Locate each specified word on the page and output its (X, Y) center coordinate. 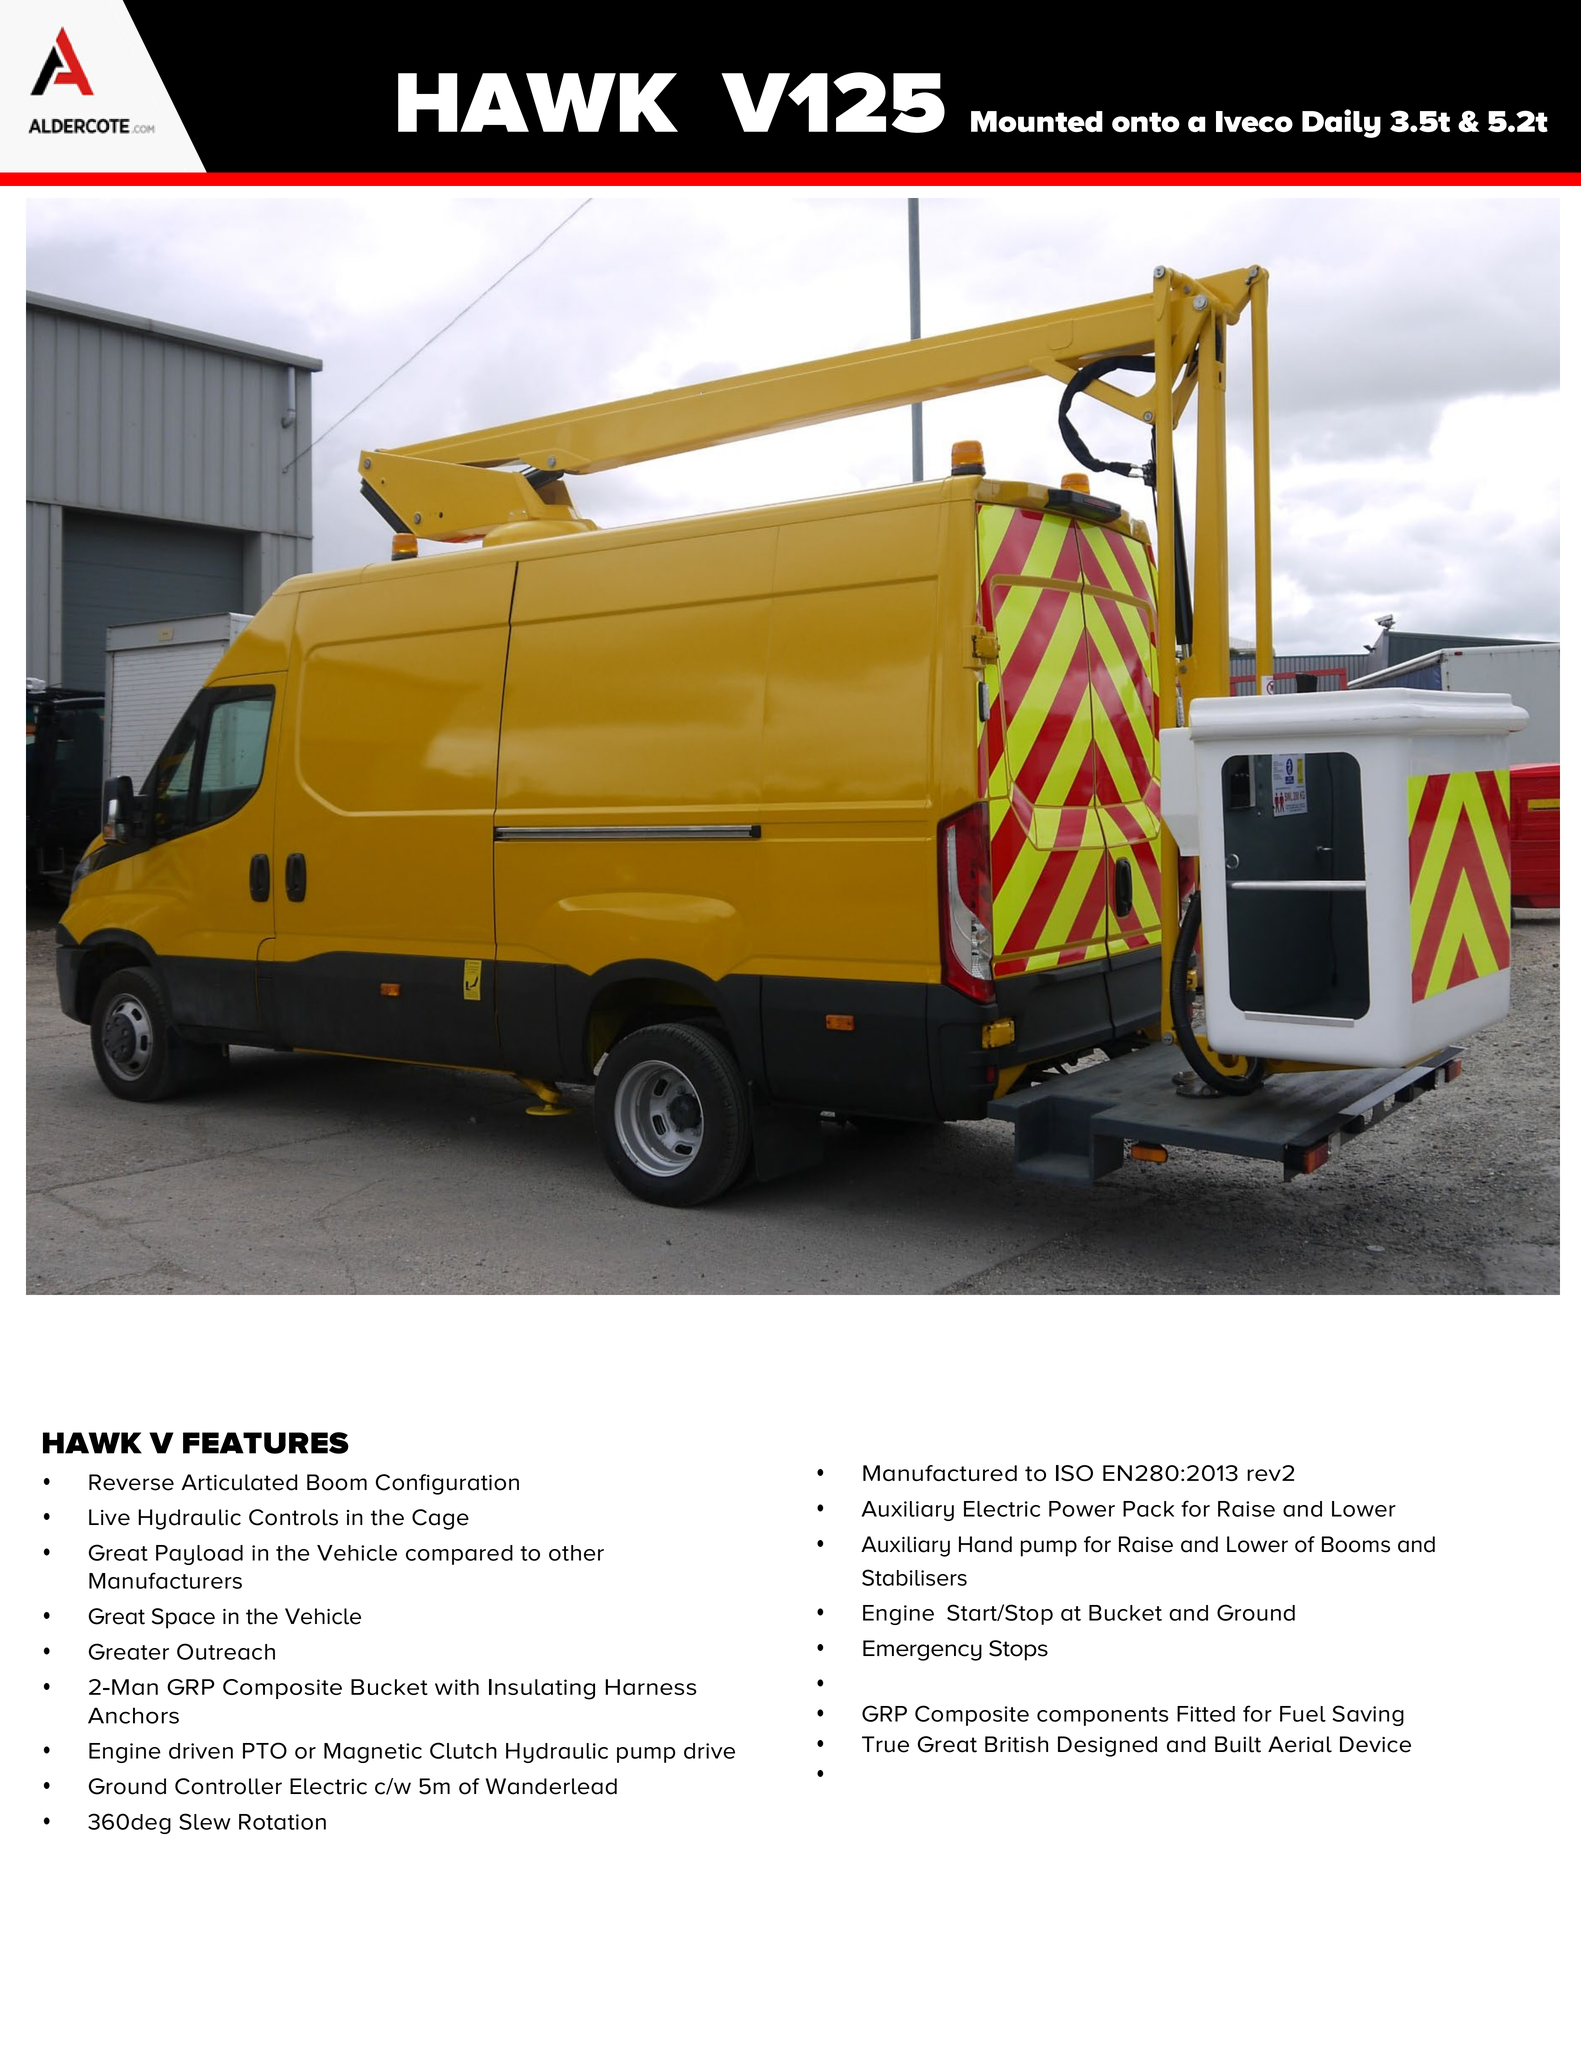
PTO (265, 1750)
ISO (1074, 1473)
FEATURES (266, 1443)
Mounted (1037, 121)
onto (1146, 122)
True (885, 1744)
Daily (1341, 123)
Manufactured (940, 1473)
